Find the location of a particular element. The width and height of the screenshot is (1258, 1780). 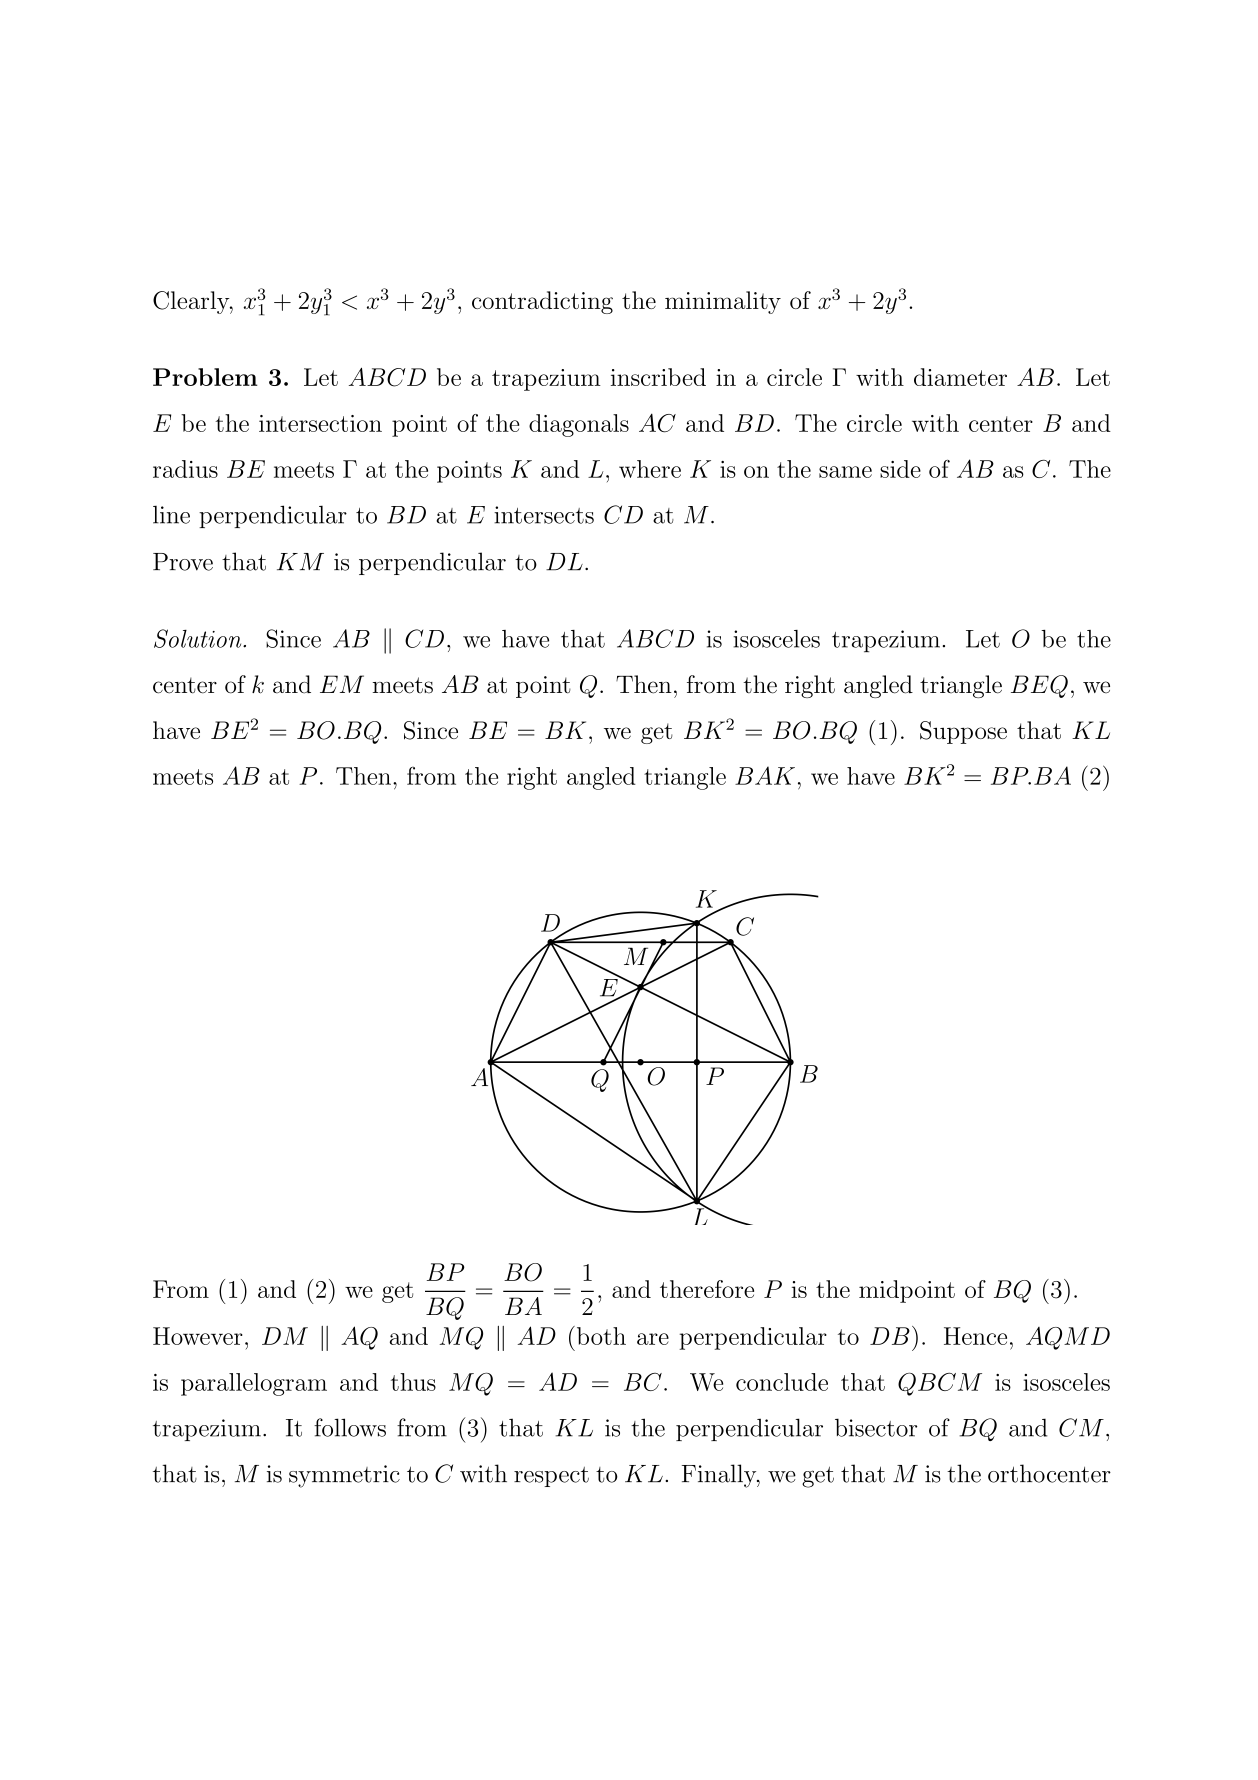

respect is located at coordinates (551, 1477).
